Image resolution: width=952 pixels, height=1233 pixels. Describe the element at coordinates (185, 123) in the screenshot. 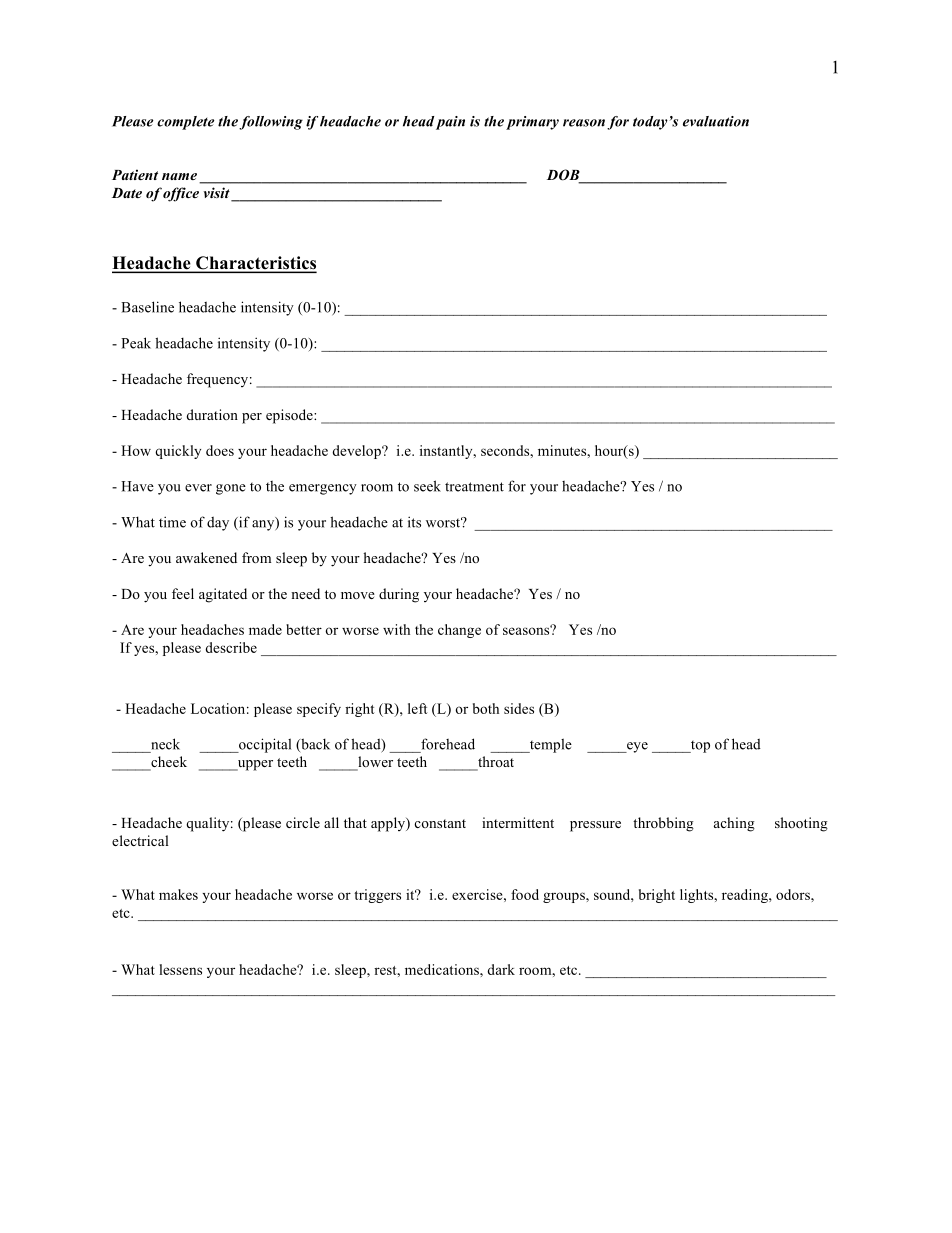

I see `complete` at that location.
